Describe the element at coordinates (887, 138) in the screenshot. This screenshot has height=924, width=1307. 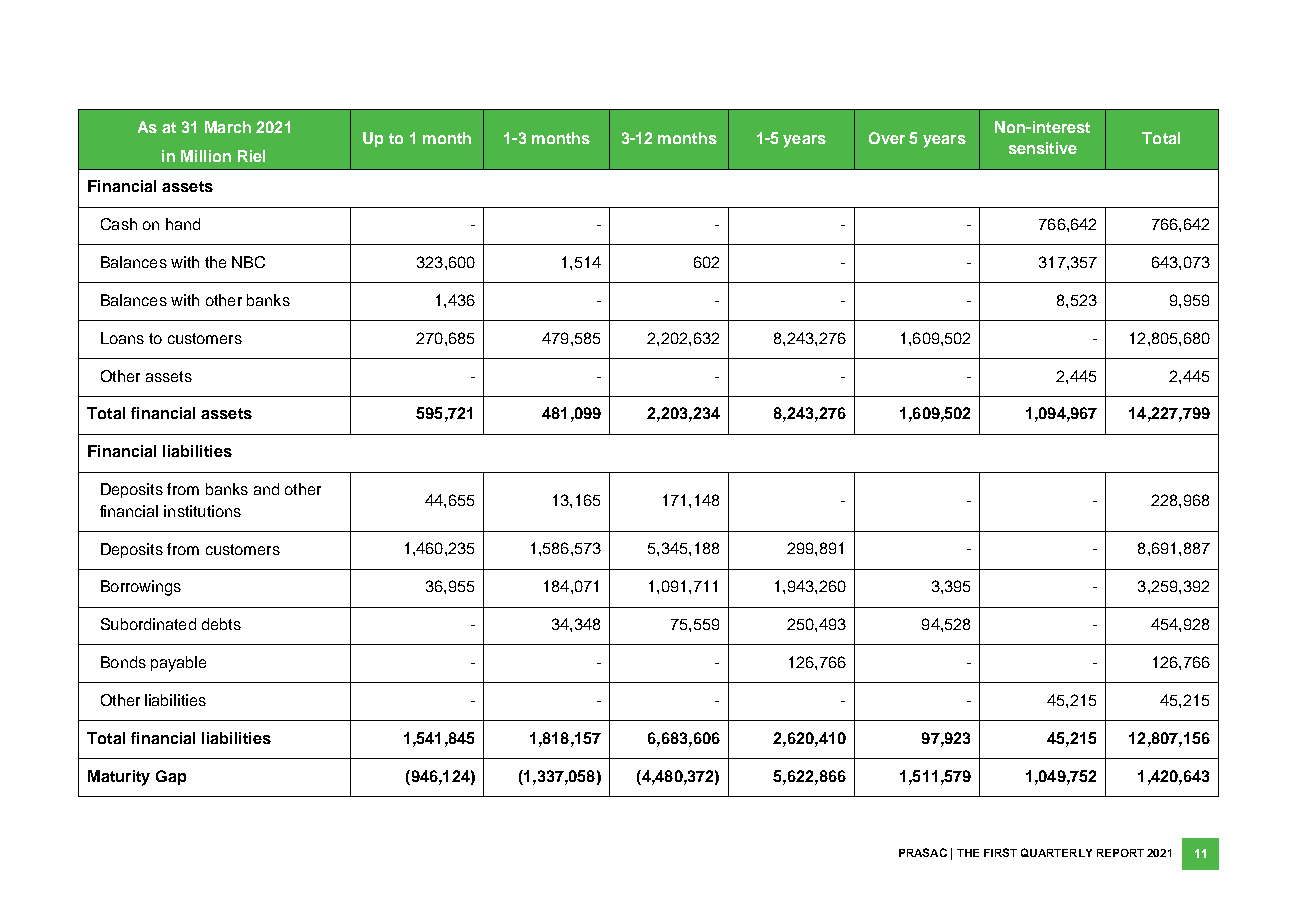
I see `Over` at that location.
